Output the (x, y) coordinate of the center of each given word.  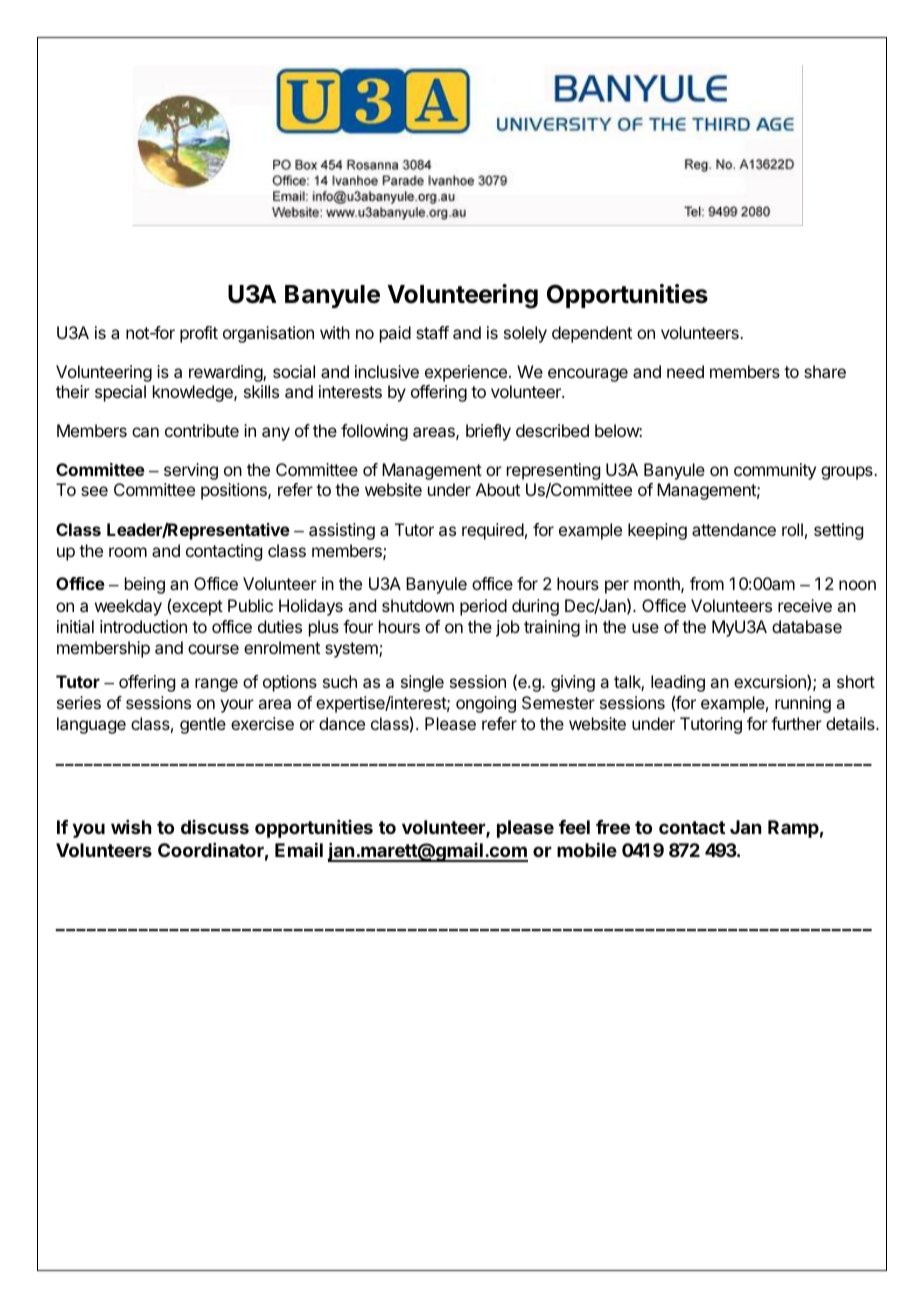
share (825, 371)
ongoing (486, 704)
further (796, 723)
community (775, 471)
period (483, 607)
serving (191, 471)
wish (131, 827)
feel (574, 827)
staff (432, 332)
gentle (203, 725)
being (145, 585)
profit (199, 334)
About (498, 489)
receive (805, 605)
